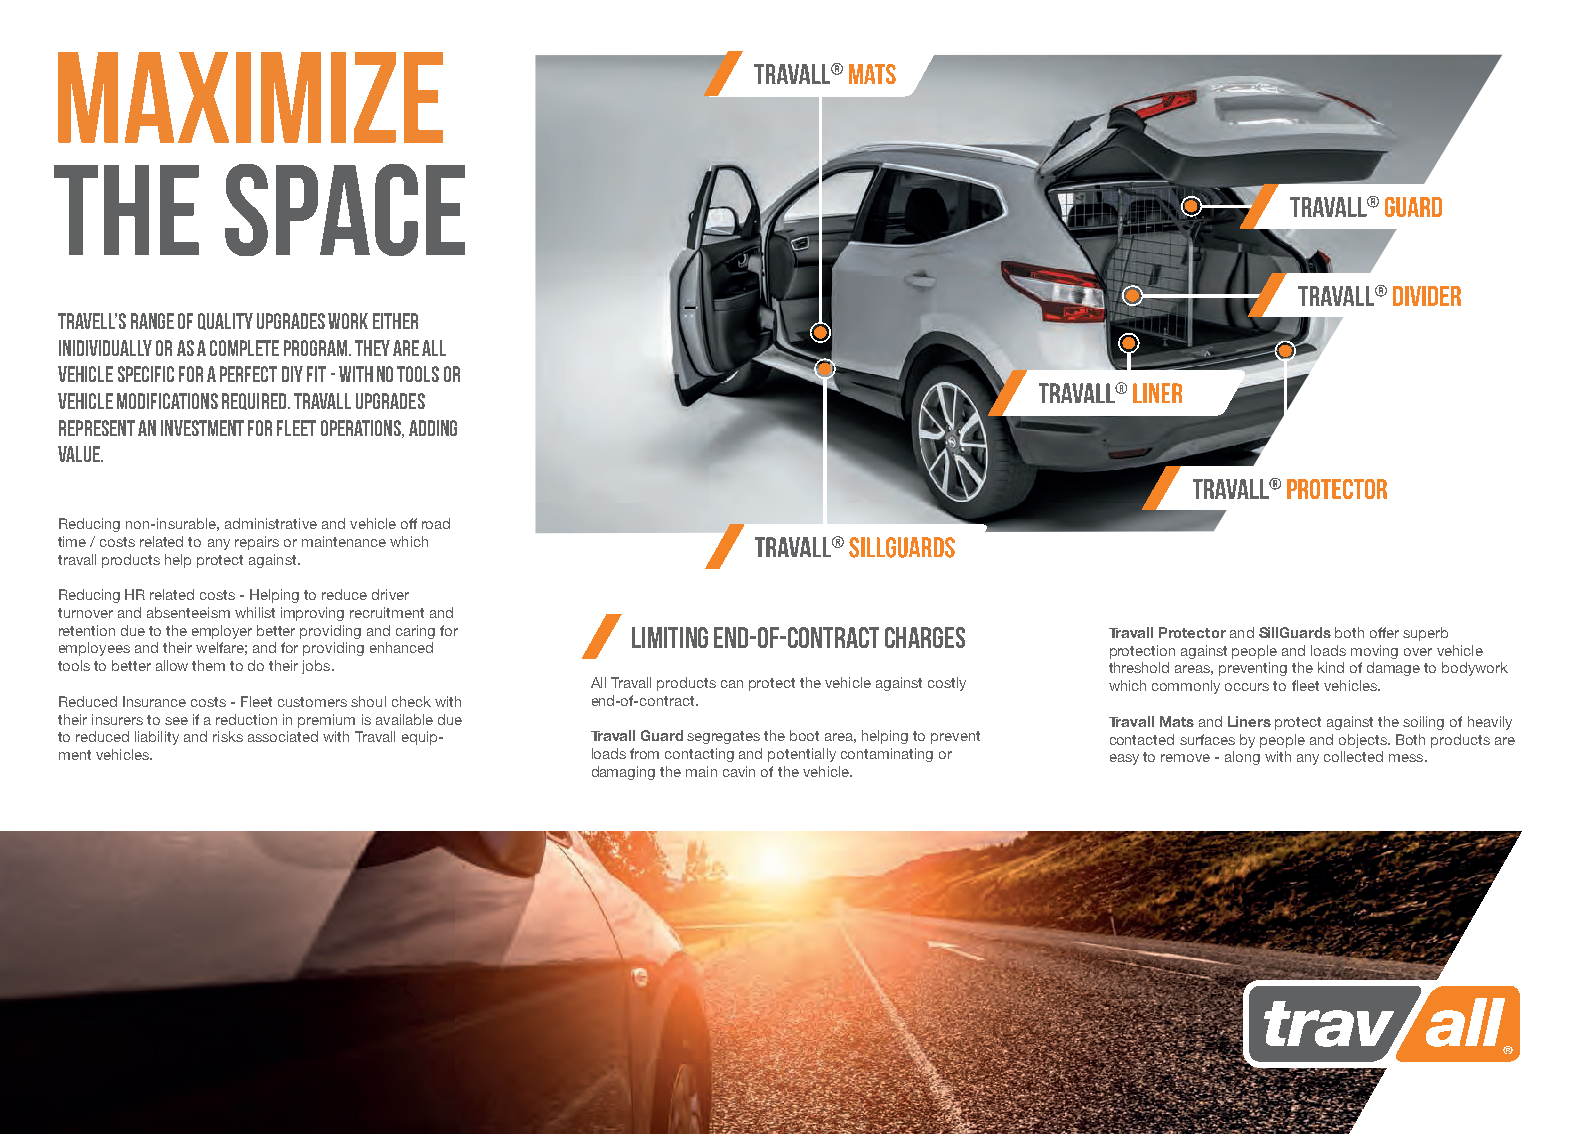 The height and width of the screenshot is (1134, 1591). Describe the element at coordinates (802, 755) in the screenshot. I see `potentially` at that location.
